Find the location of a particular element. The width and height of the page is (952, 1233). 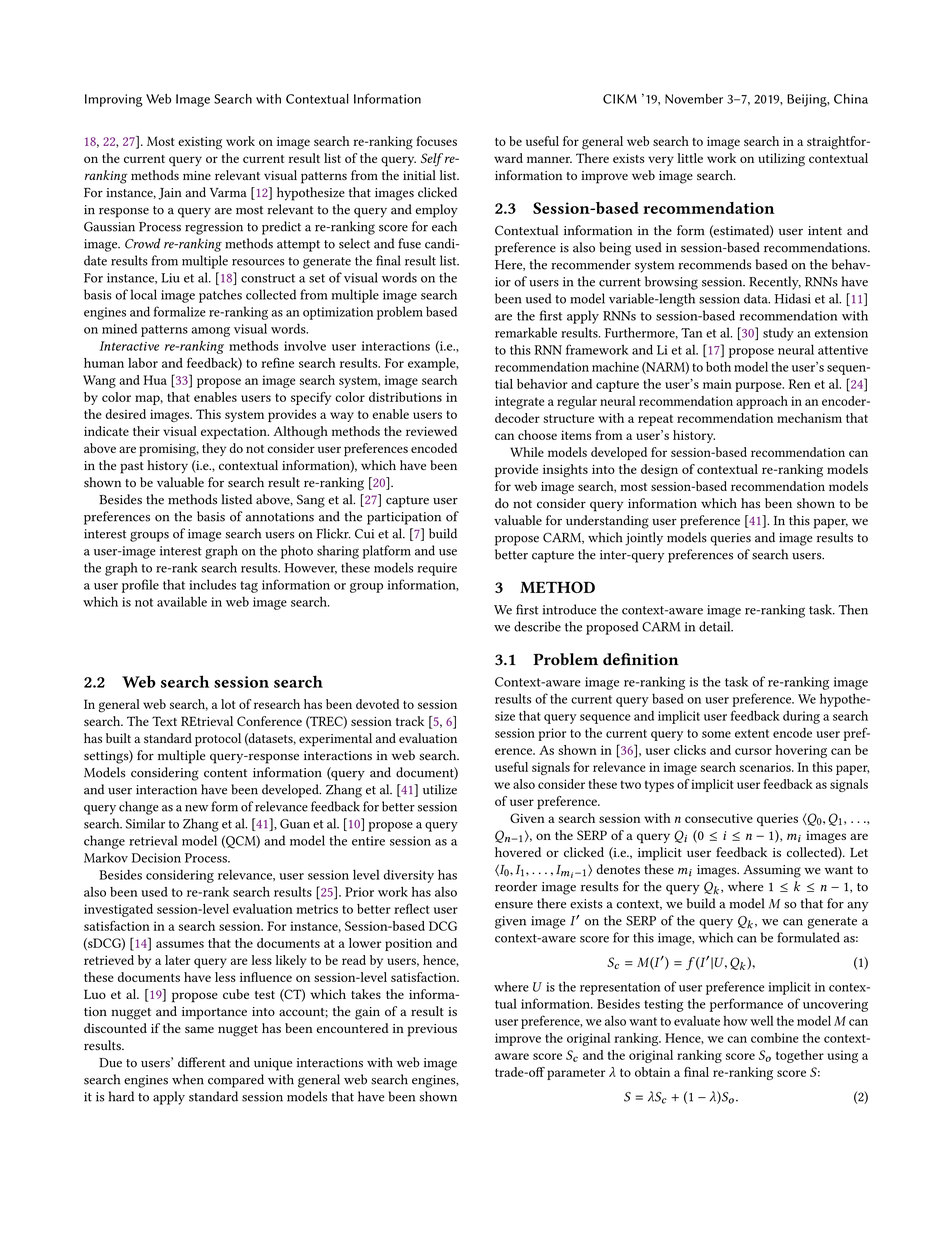

existing is located at coordinates (200, 143).
